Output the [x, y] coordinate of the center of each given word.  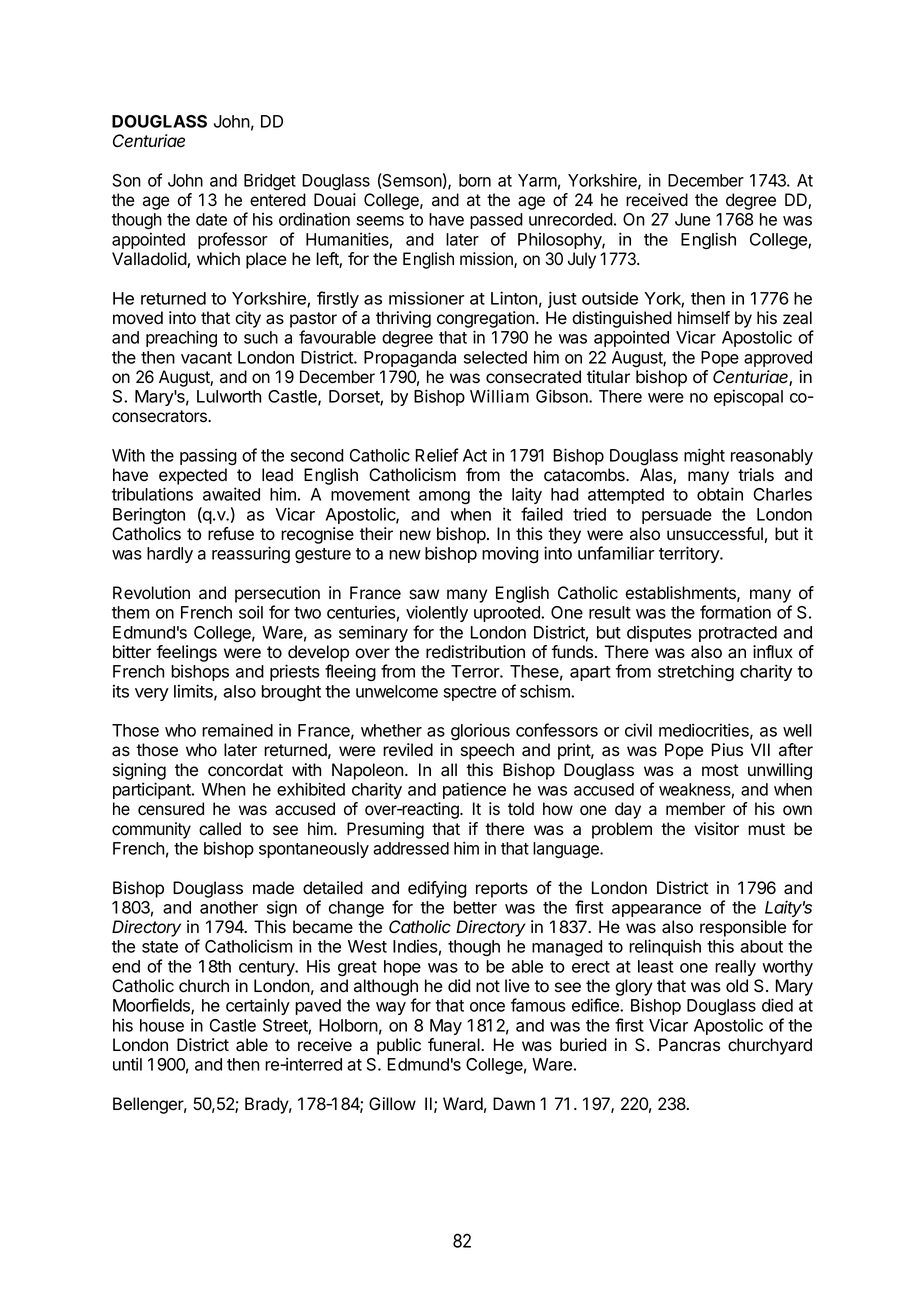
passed [496, 221]
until [127, 1064]
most [720, 770]
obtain [720, 494]
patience [474, 790]
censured [171, 809]
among [444, 498]
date [211, 219]
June [692, 219]
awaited [231, 494]
